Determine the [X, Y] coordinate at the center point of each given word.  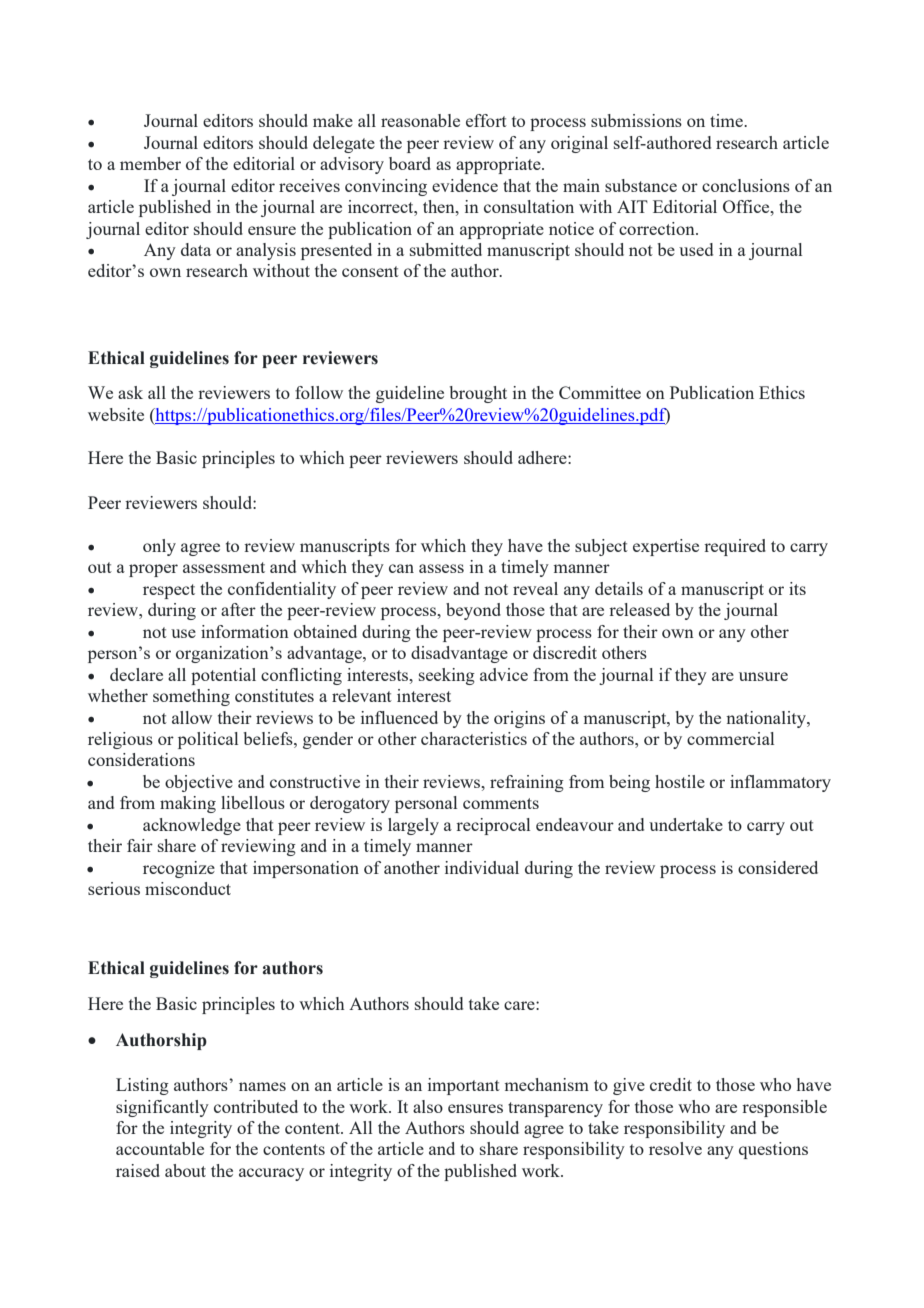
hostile [680, 781]
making [188, 804]
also [428, 1106]
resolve [675, 1148]
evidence [465, 185]
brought [478, 394]
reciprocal [493, 826]
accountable [160, 1148]
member [150, 163]
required [735, 547]
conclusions [746, 185]
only [159, 547]
